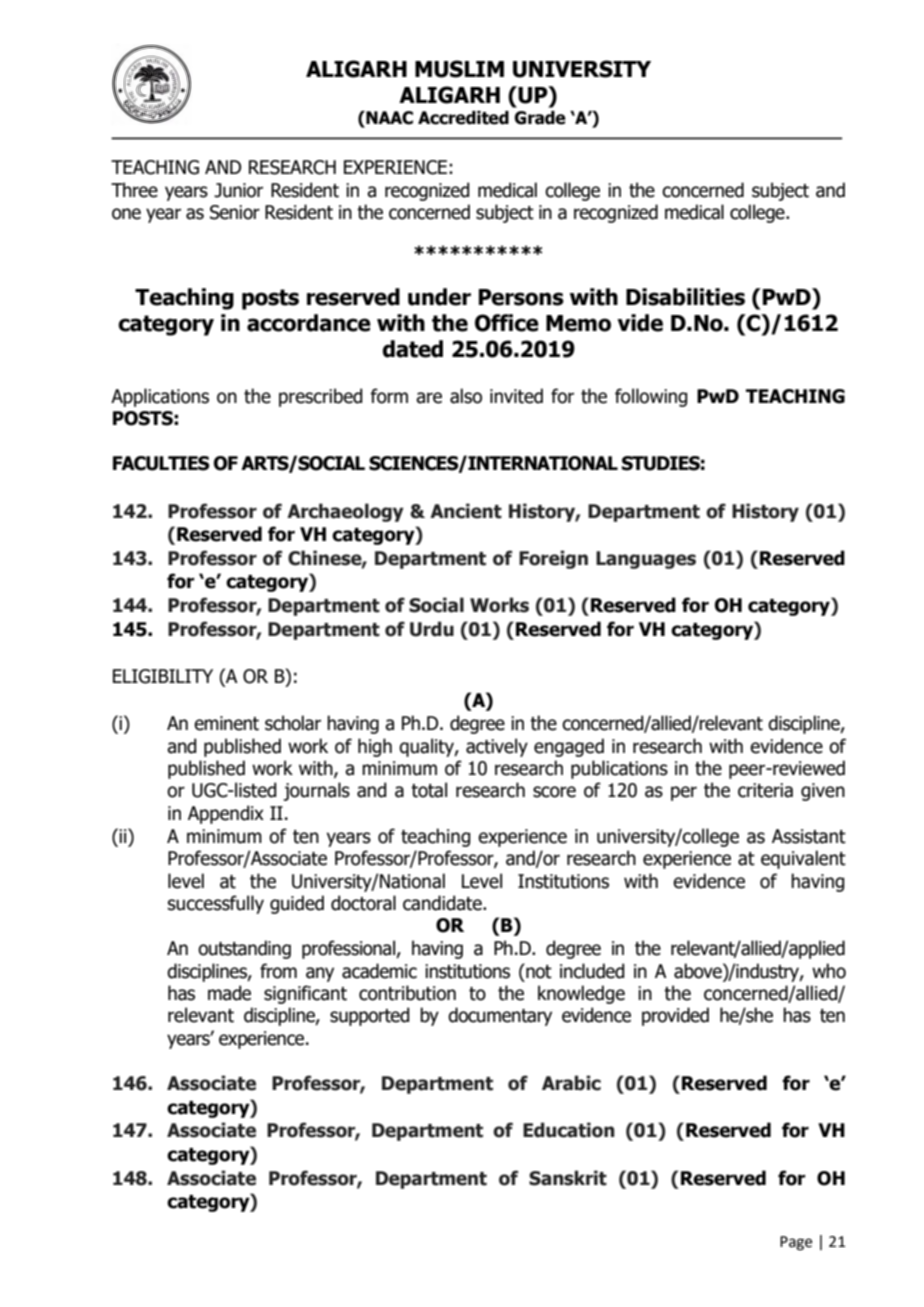 Image resolution: width=924 pixels, height=1307 pixels. I want to click on criteria, so click(765, 790).
